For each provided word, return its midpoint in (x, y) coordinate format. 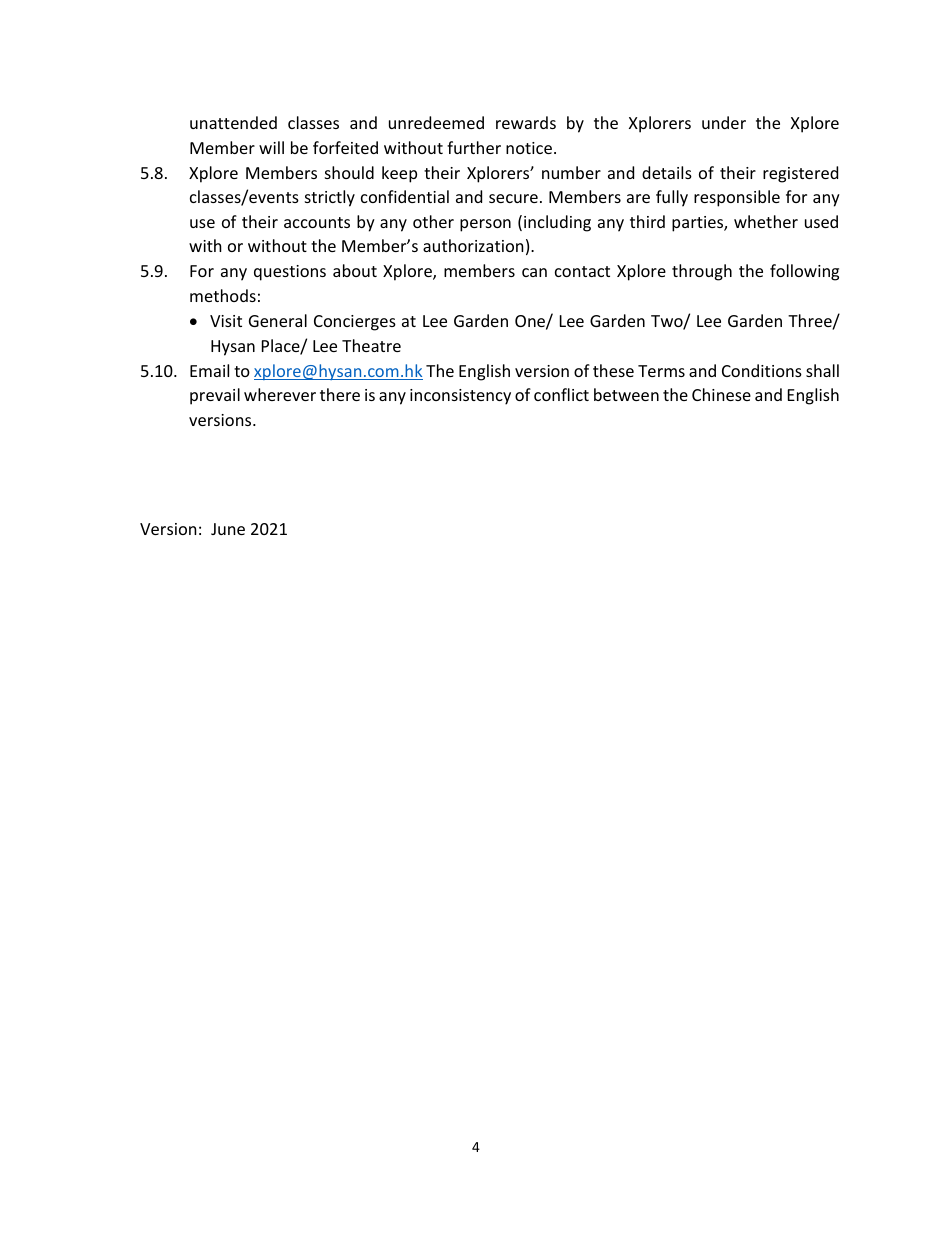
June (228, 529)
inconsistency (460, 397)
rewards (526, 122)
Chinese (721, 394)
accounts (317, 222)
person (485, 225)
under (724, 122)
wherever (280, 394)
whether (766, 221)
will (271, 147)
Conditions (762, 370)
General (278, 320)
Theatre (371, 345)
